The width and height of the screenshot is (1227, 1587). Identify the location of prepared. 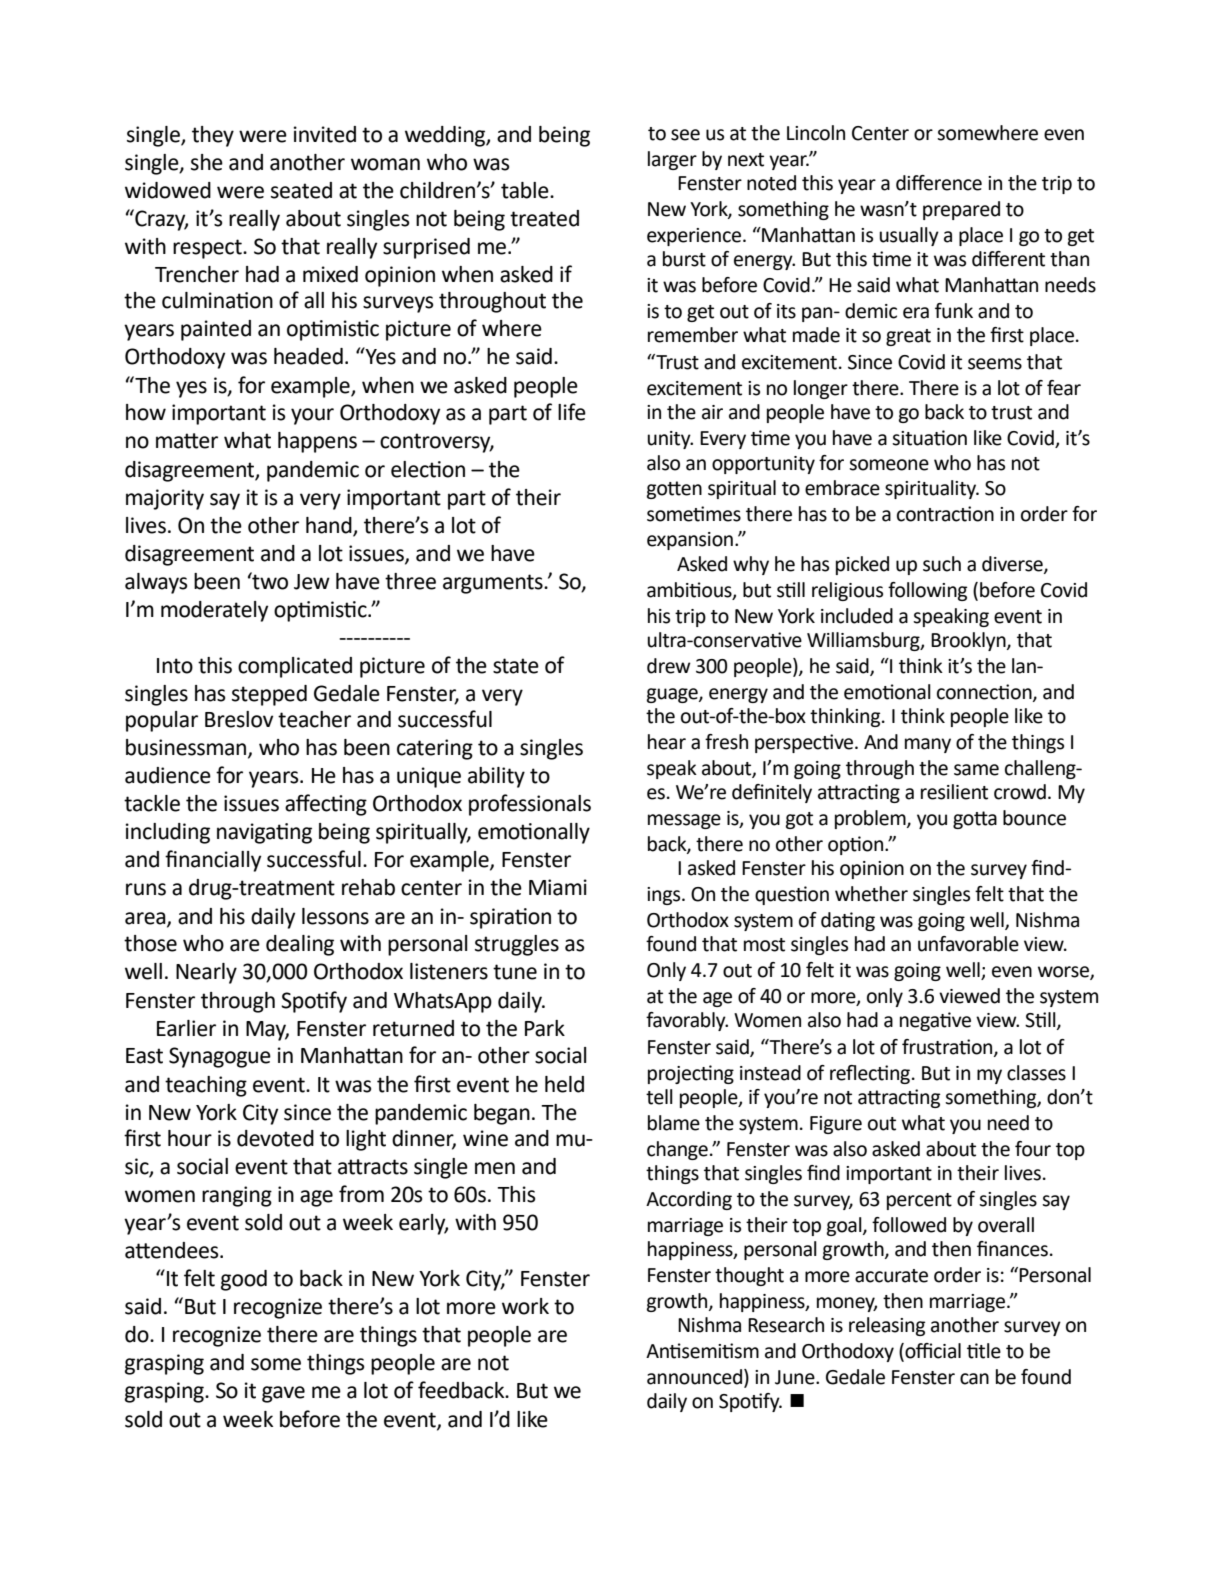
(961, 210).
